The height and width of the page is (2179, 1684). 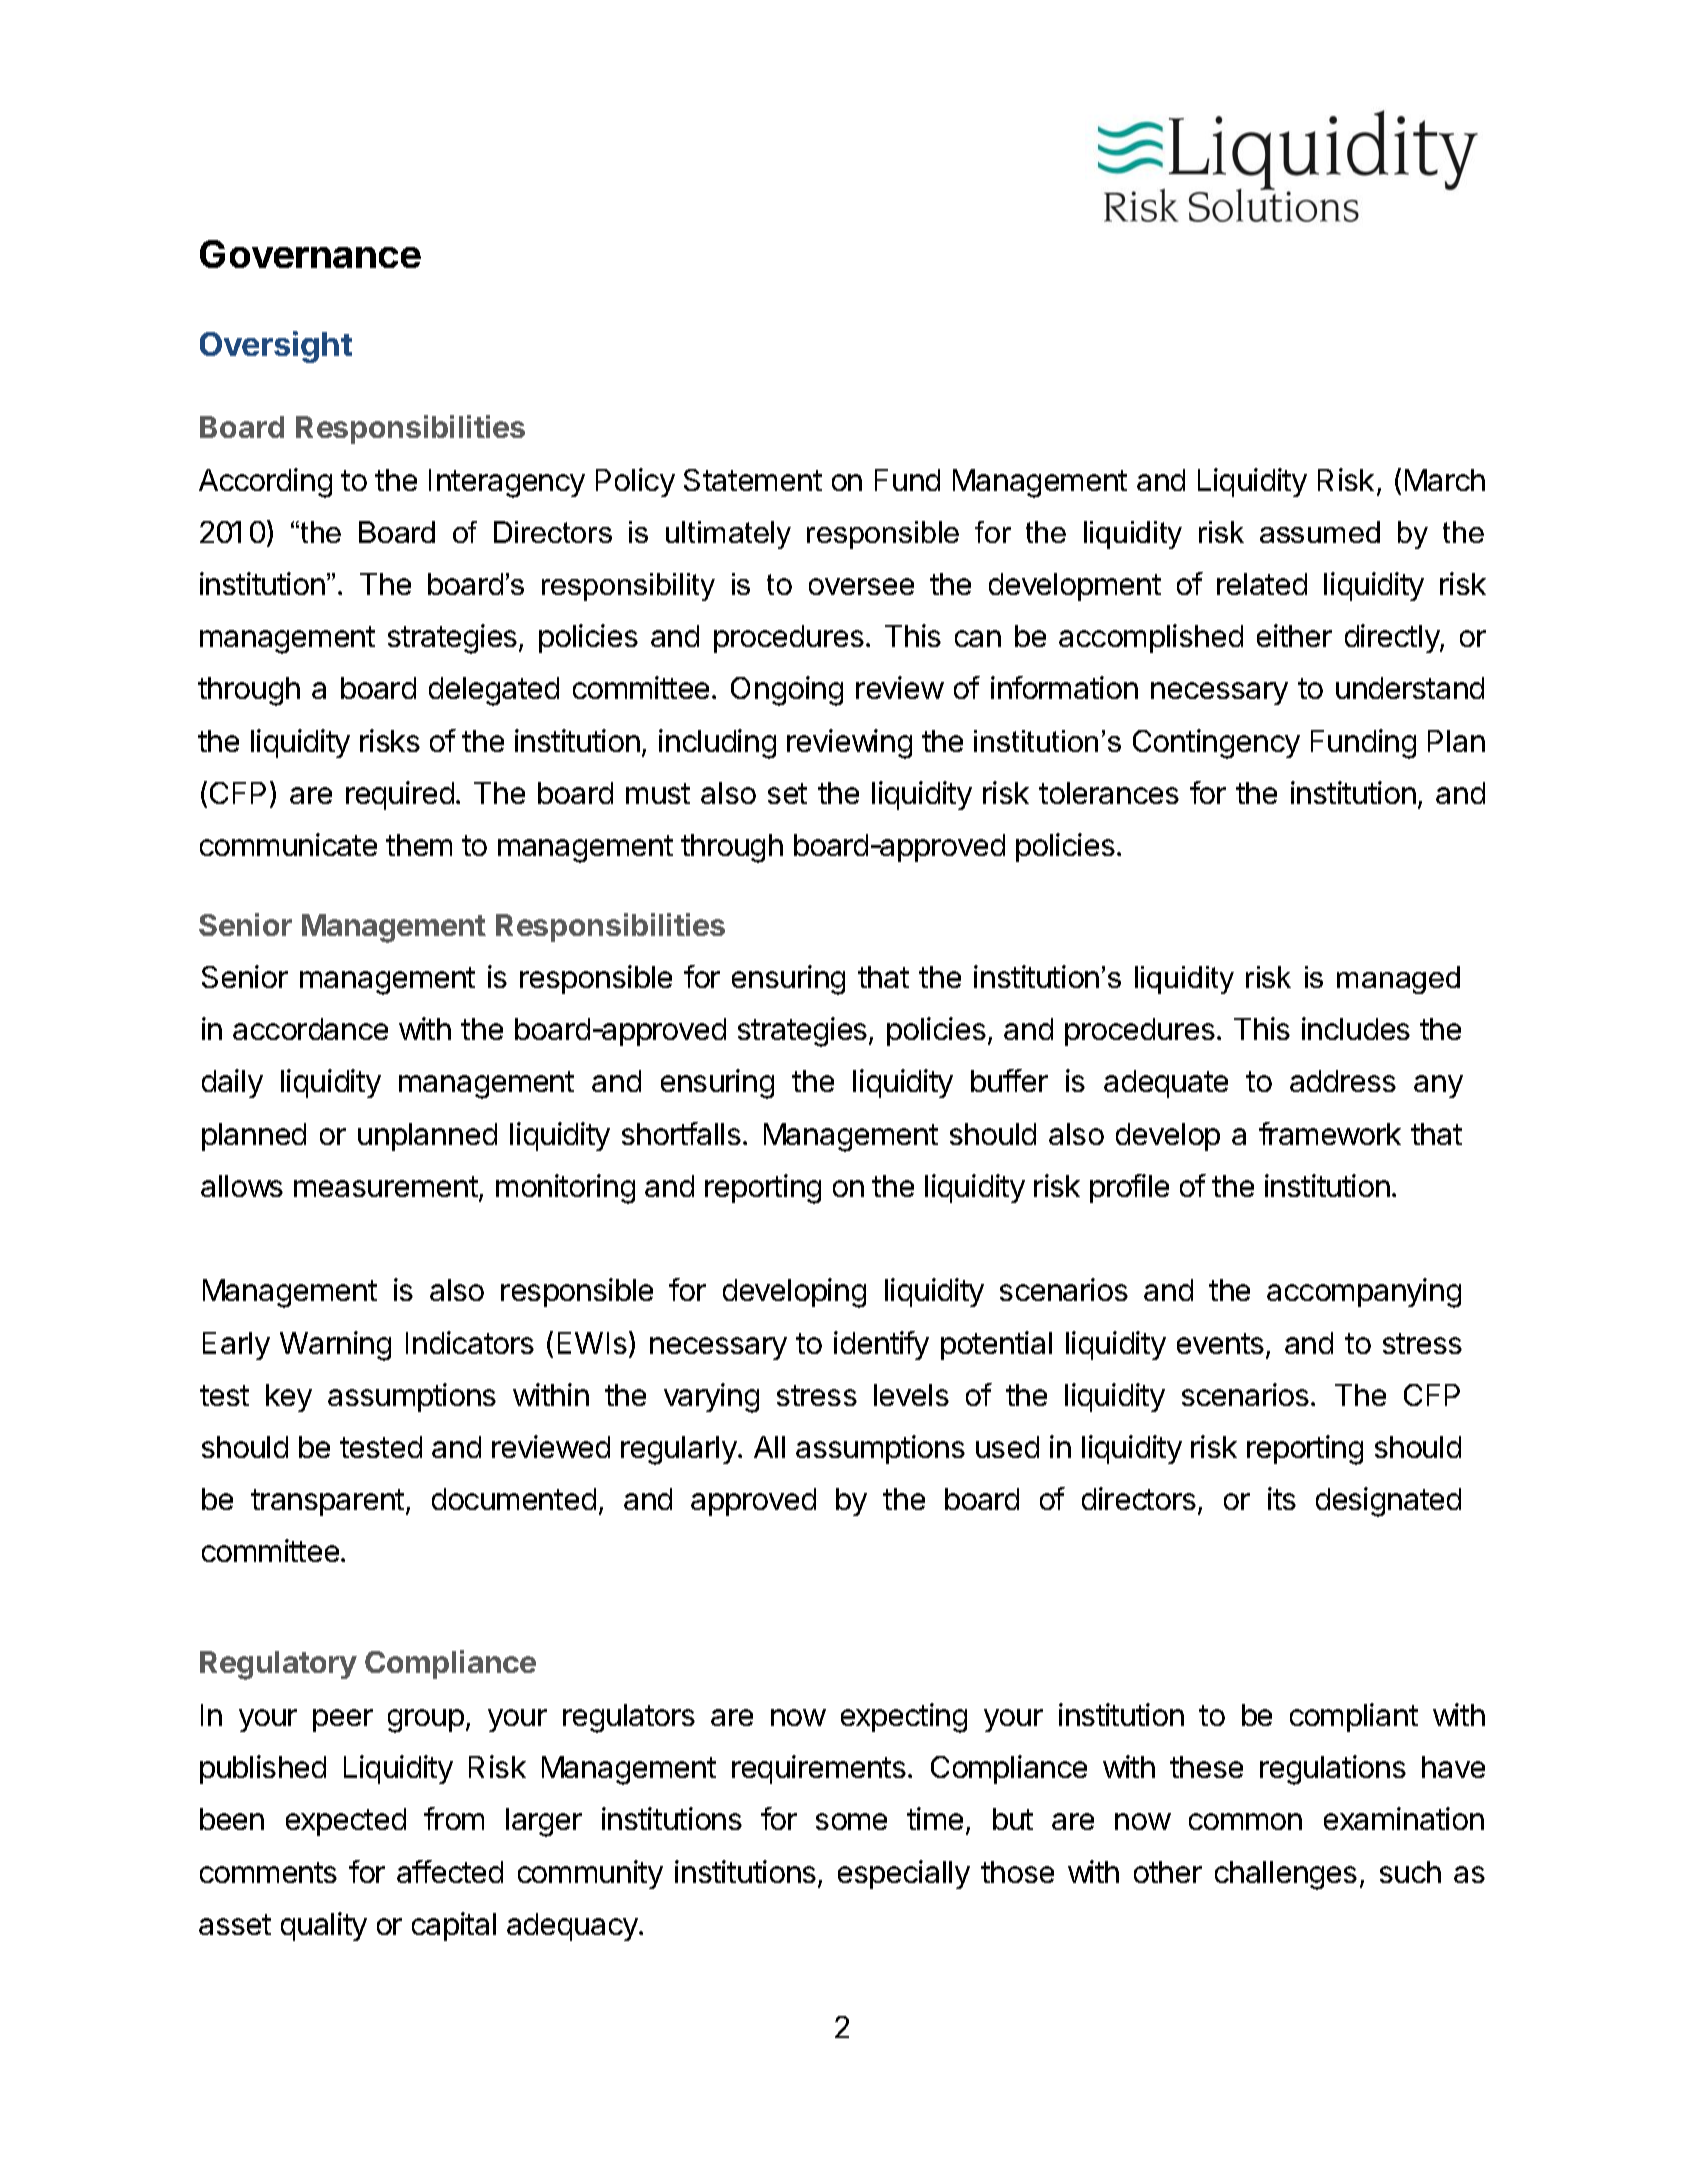 I want to click on either, so click(x=1294, y=635).
